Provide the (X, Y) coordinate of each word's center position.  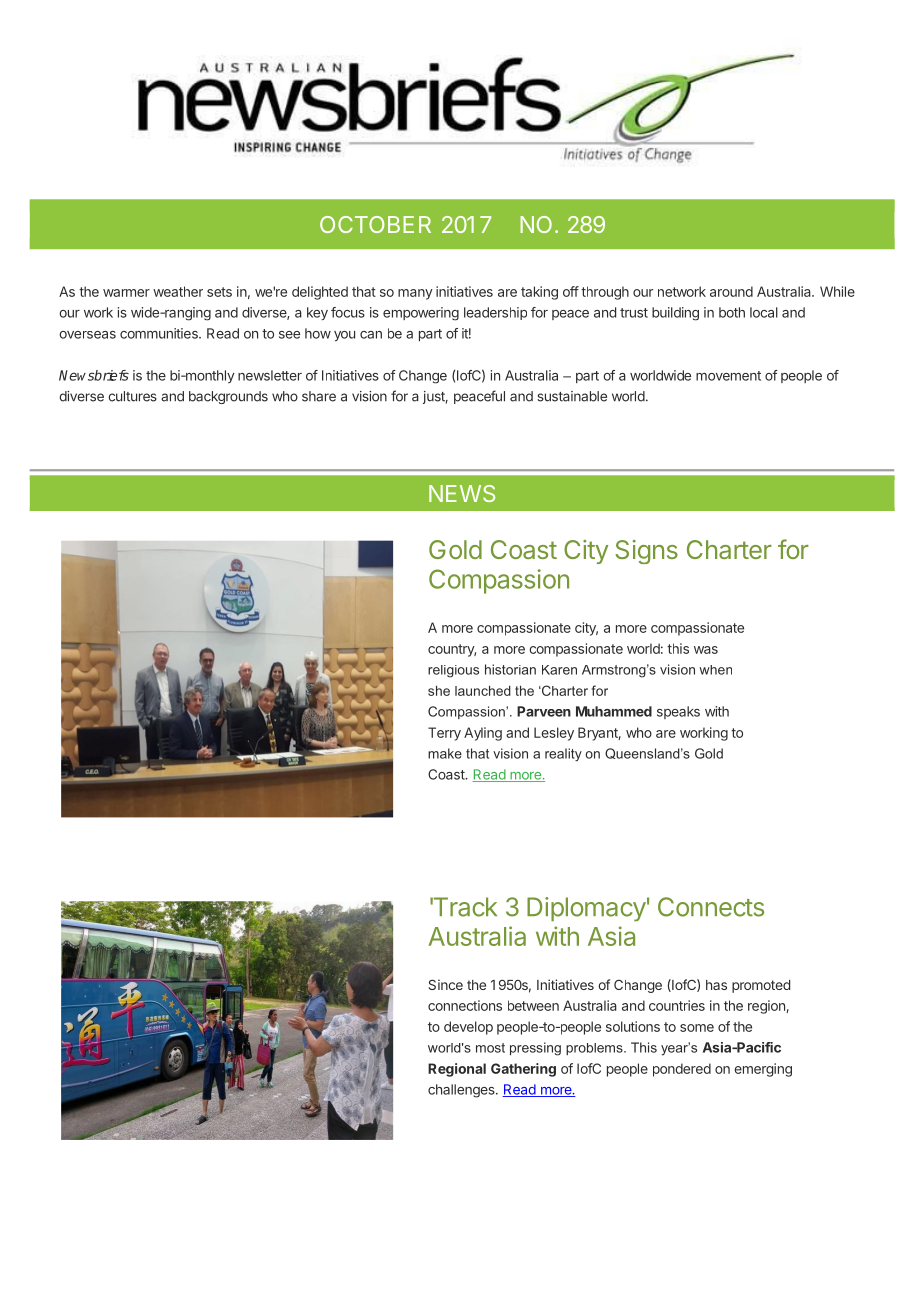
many (415, 294)
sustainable (572, 396)
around (731, 291)
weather (178, 291)
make (445, 753)
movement (728, 376)
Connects (711, 907)
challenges (462, 1091)
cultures (132, 396)
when (715, 670)
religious (453, 671)
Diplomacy (586, 909)
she (439, 690)
